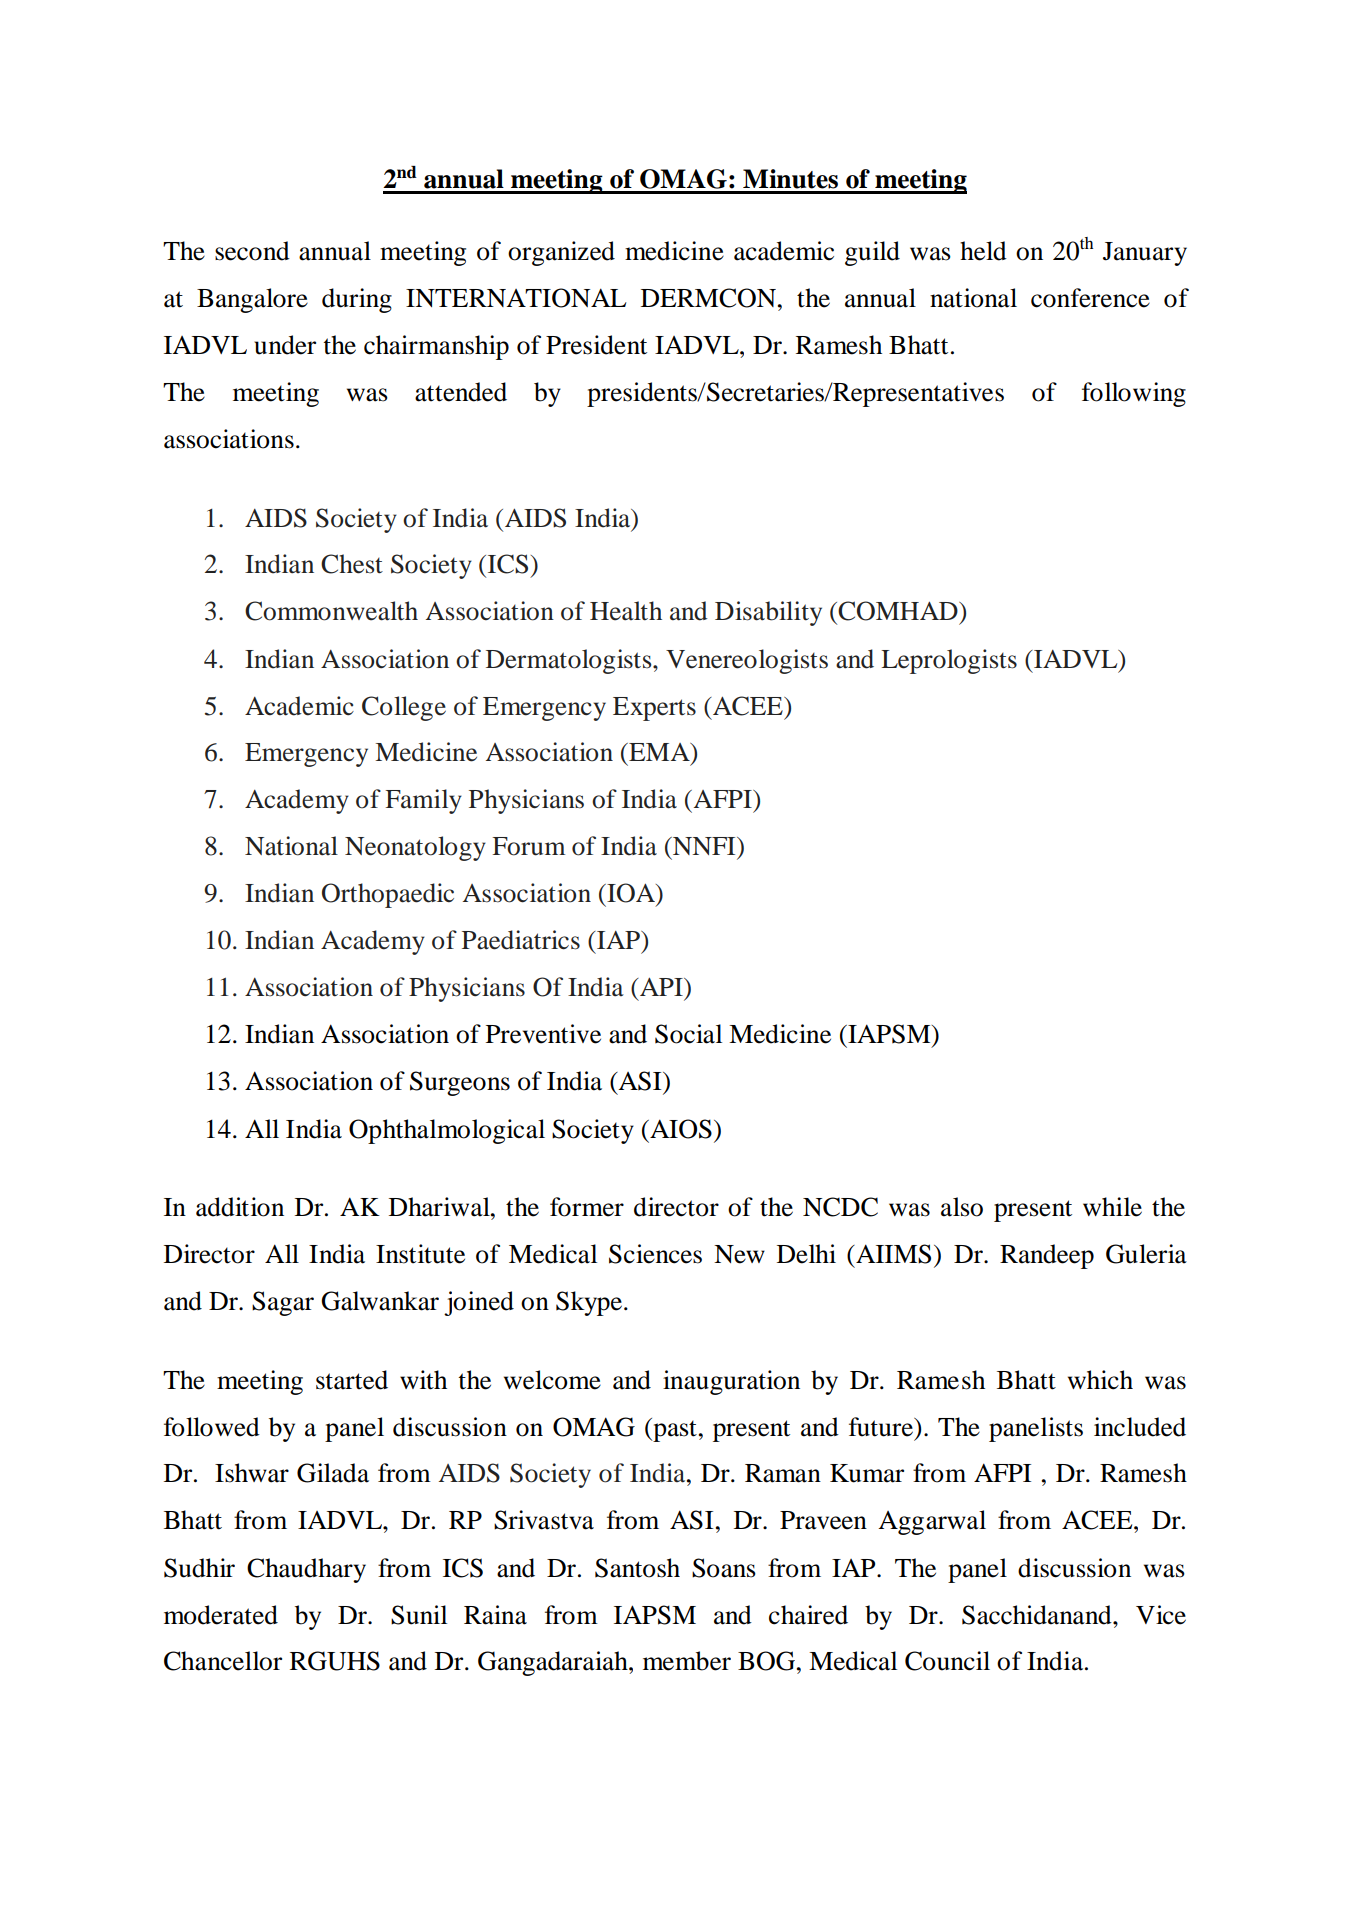  I want to click on Orthopaedic, so click(388, 895).
